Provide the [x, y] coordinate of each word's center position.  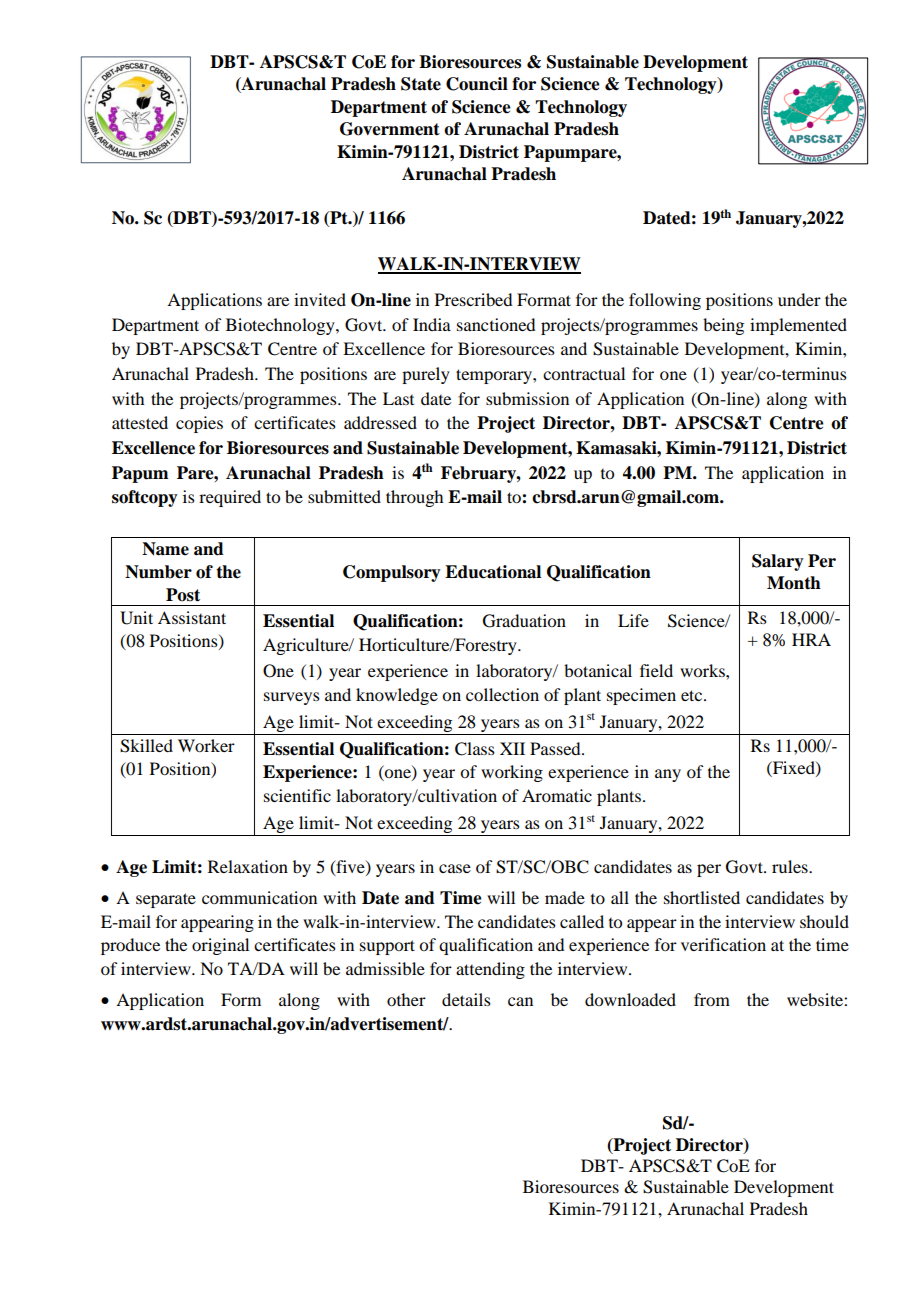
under [799, 299]
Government [390, 129]
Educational [493, 572]
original [220, 946]
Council [477, 84]
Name [165, 549]
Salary [778, 562]
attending [490, 970]
